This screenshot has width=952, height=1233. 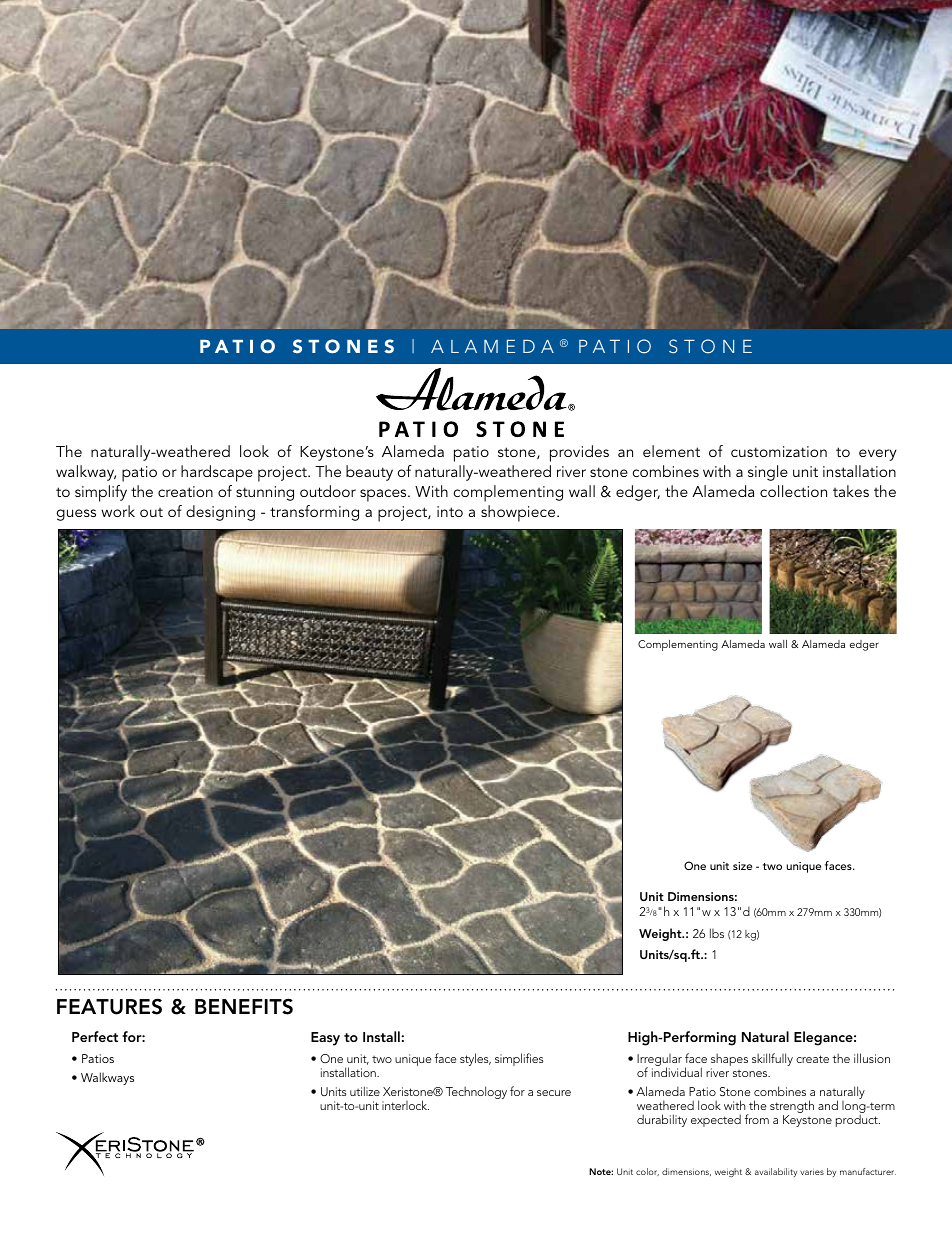 What do you see at coordinates (450, 511) in the screenshot?
I see `into` at bounding box center [450, 511].
